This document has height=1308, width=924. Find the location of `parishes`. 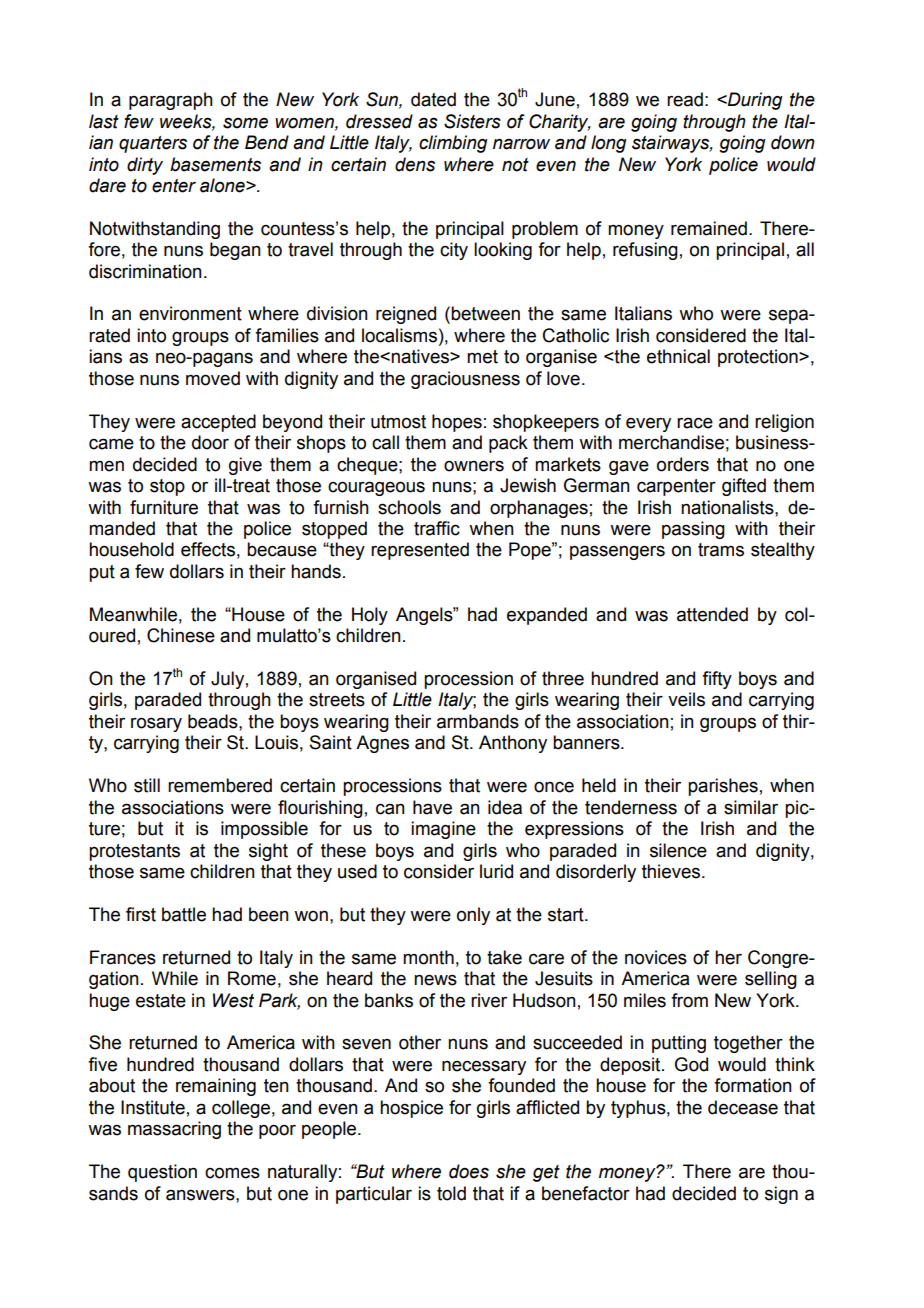

parishes is located at coordinates (723, 787).
